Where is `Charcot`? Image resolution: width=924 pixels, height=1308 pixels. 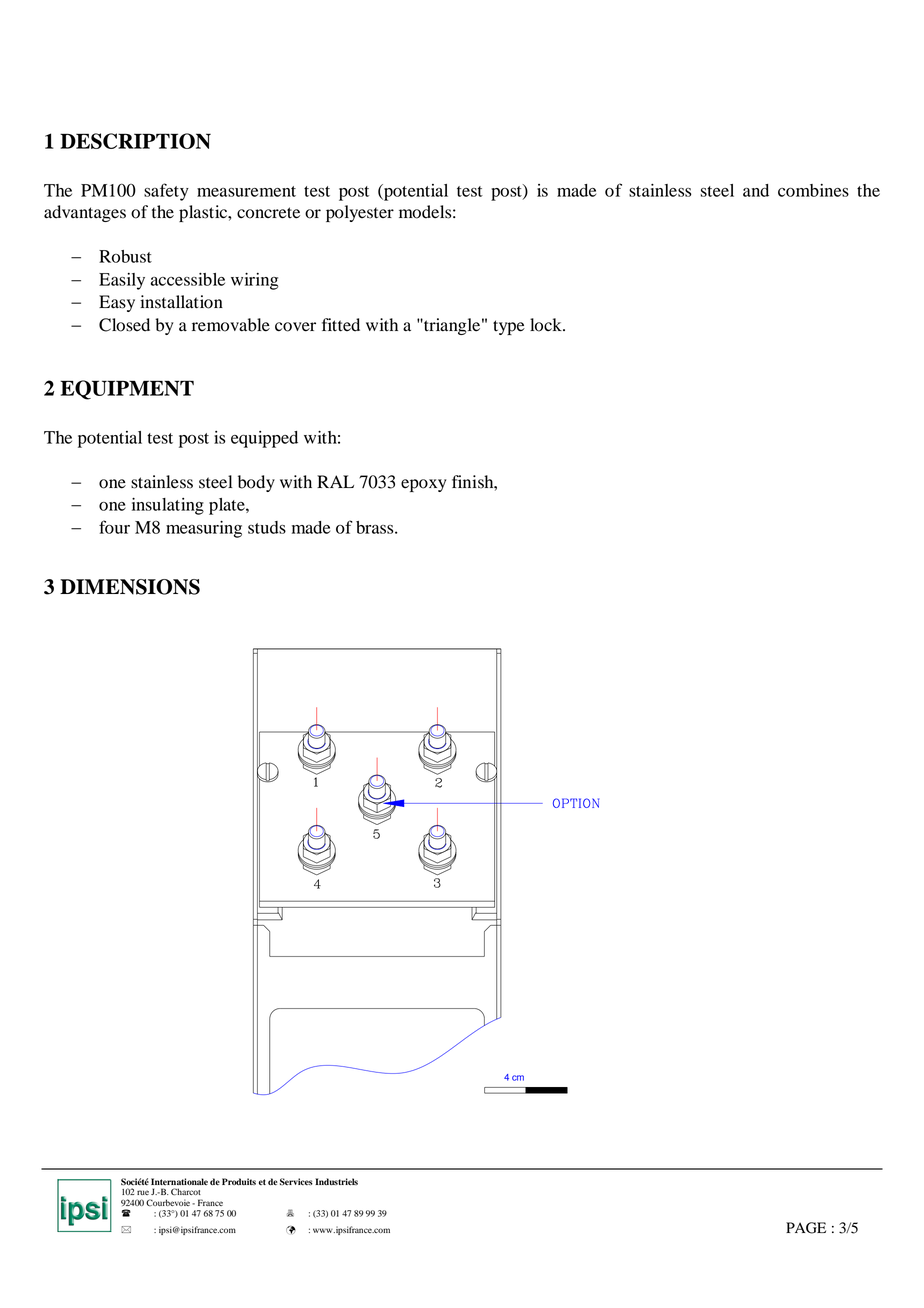 Charcot is located at coordinates (185, 1191).
